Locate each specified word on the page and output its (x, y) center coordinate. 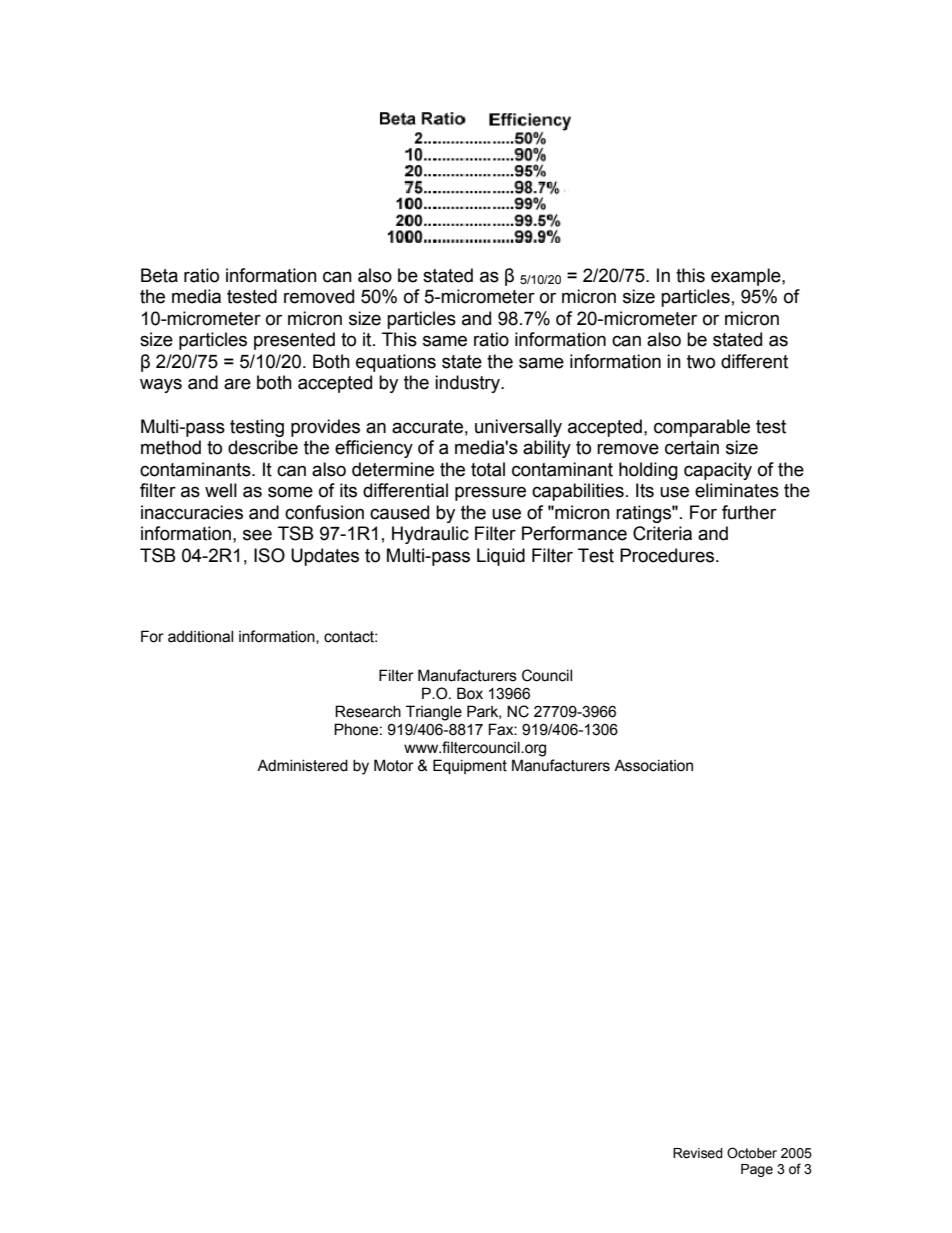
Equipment (470, 766)
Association (653, 765)
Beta (159, 275)
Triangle (434, 713)
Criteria (662, 533)
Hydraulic (430, 535)
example (747, 277)
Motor (394, 765)
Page (757, 1170)
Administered (302, 765)
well (221, 490)
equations (396, 363)
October (752, 1153)
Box (470, 693)
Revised (698, 1153)
